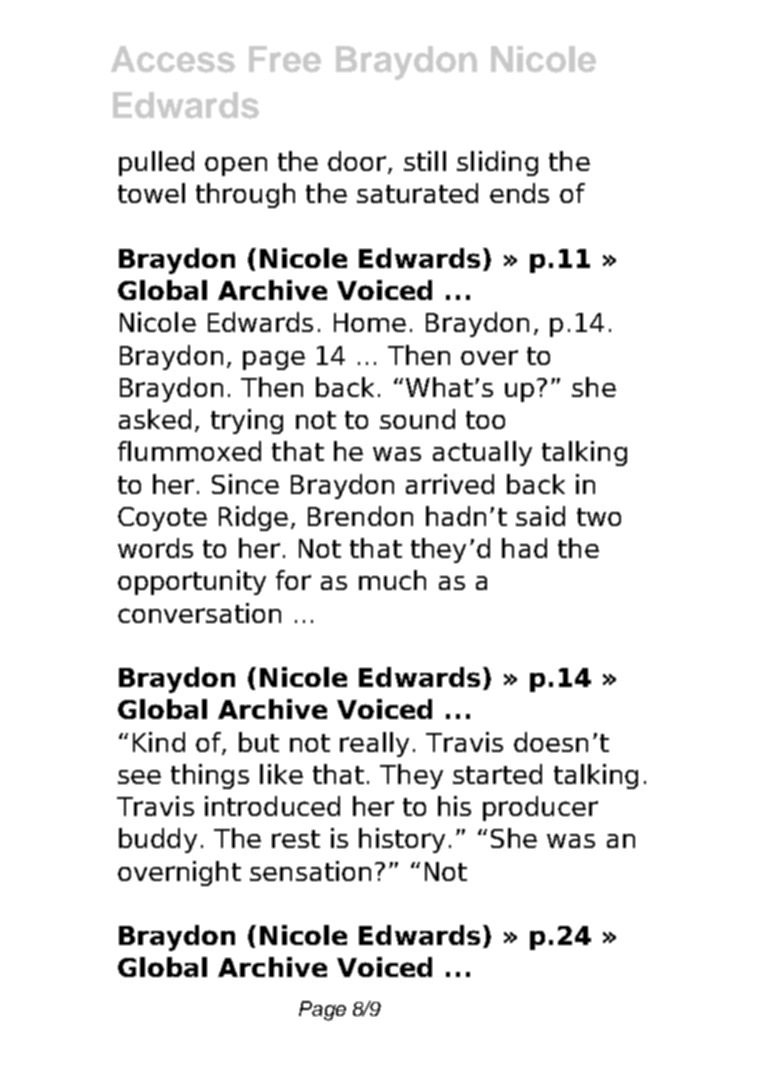 The image size is (768, 1082). I want to click on Brendon, so click(360, 516).
